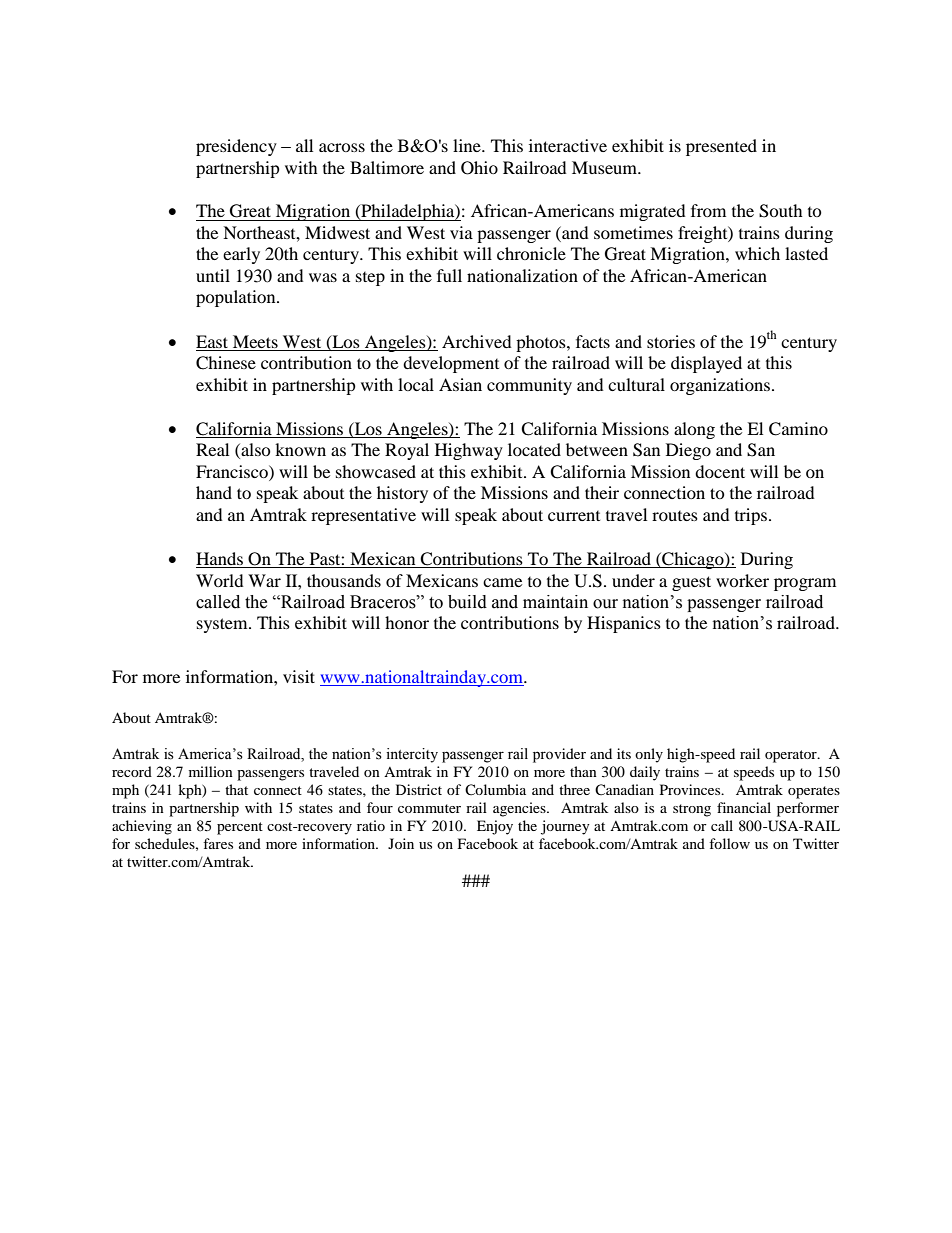  What do you see at coordinates (495, 827) in the page?
I see `Enjoy` at bounding box center [495, 827].
